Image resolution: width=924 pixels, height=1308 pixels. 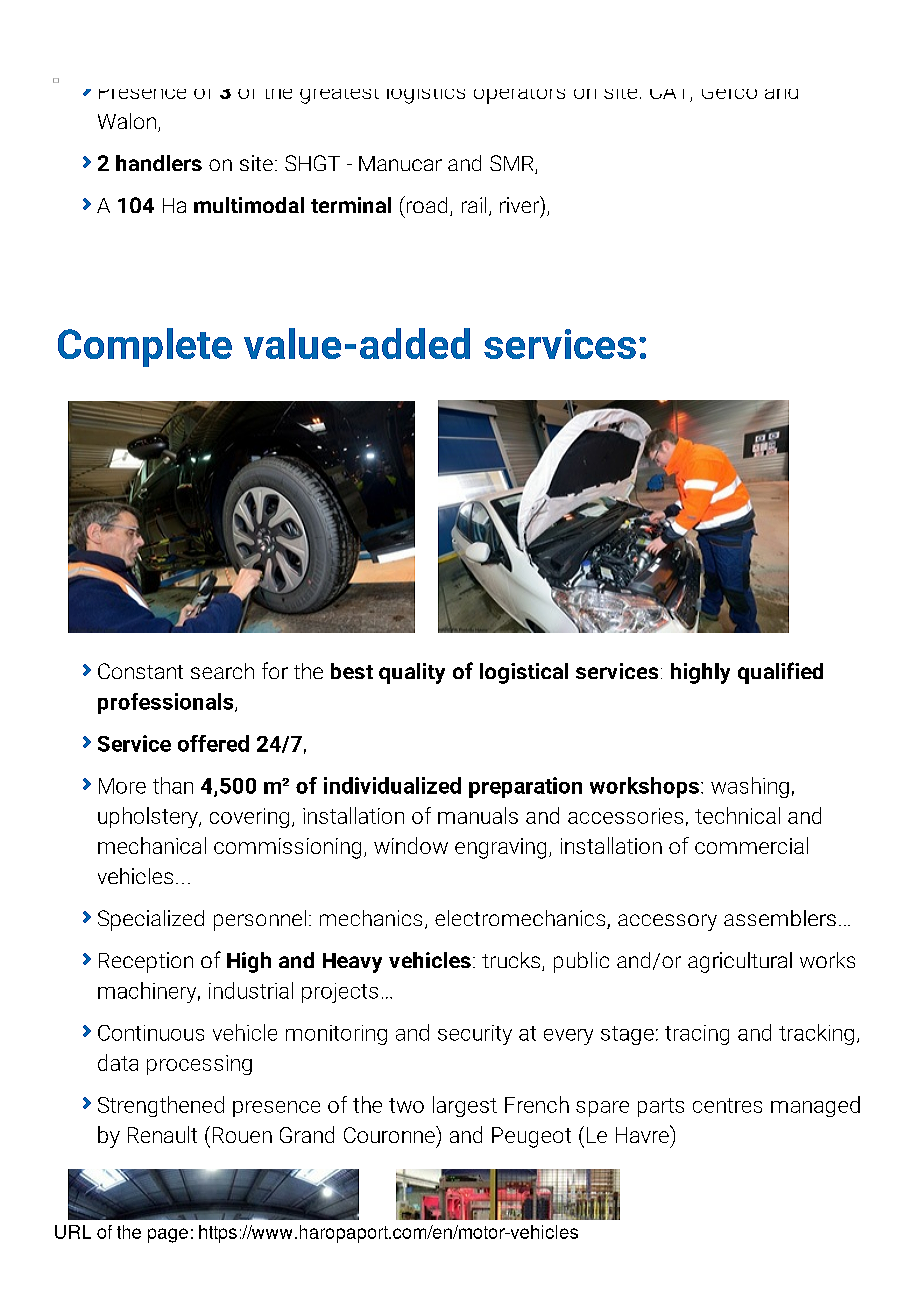 I want to click on agricultural, so click(x=740, y=962).
